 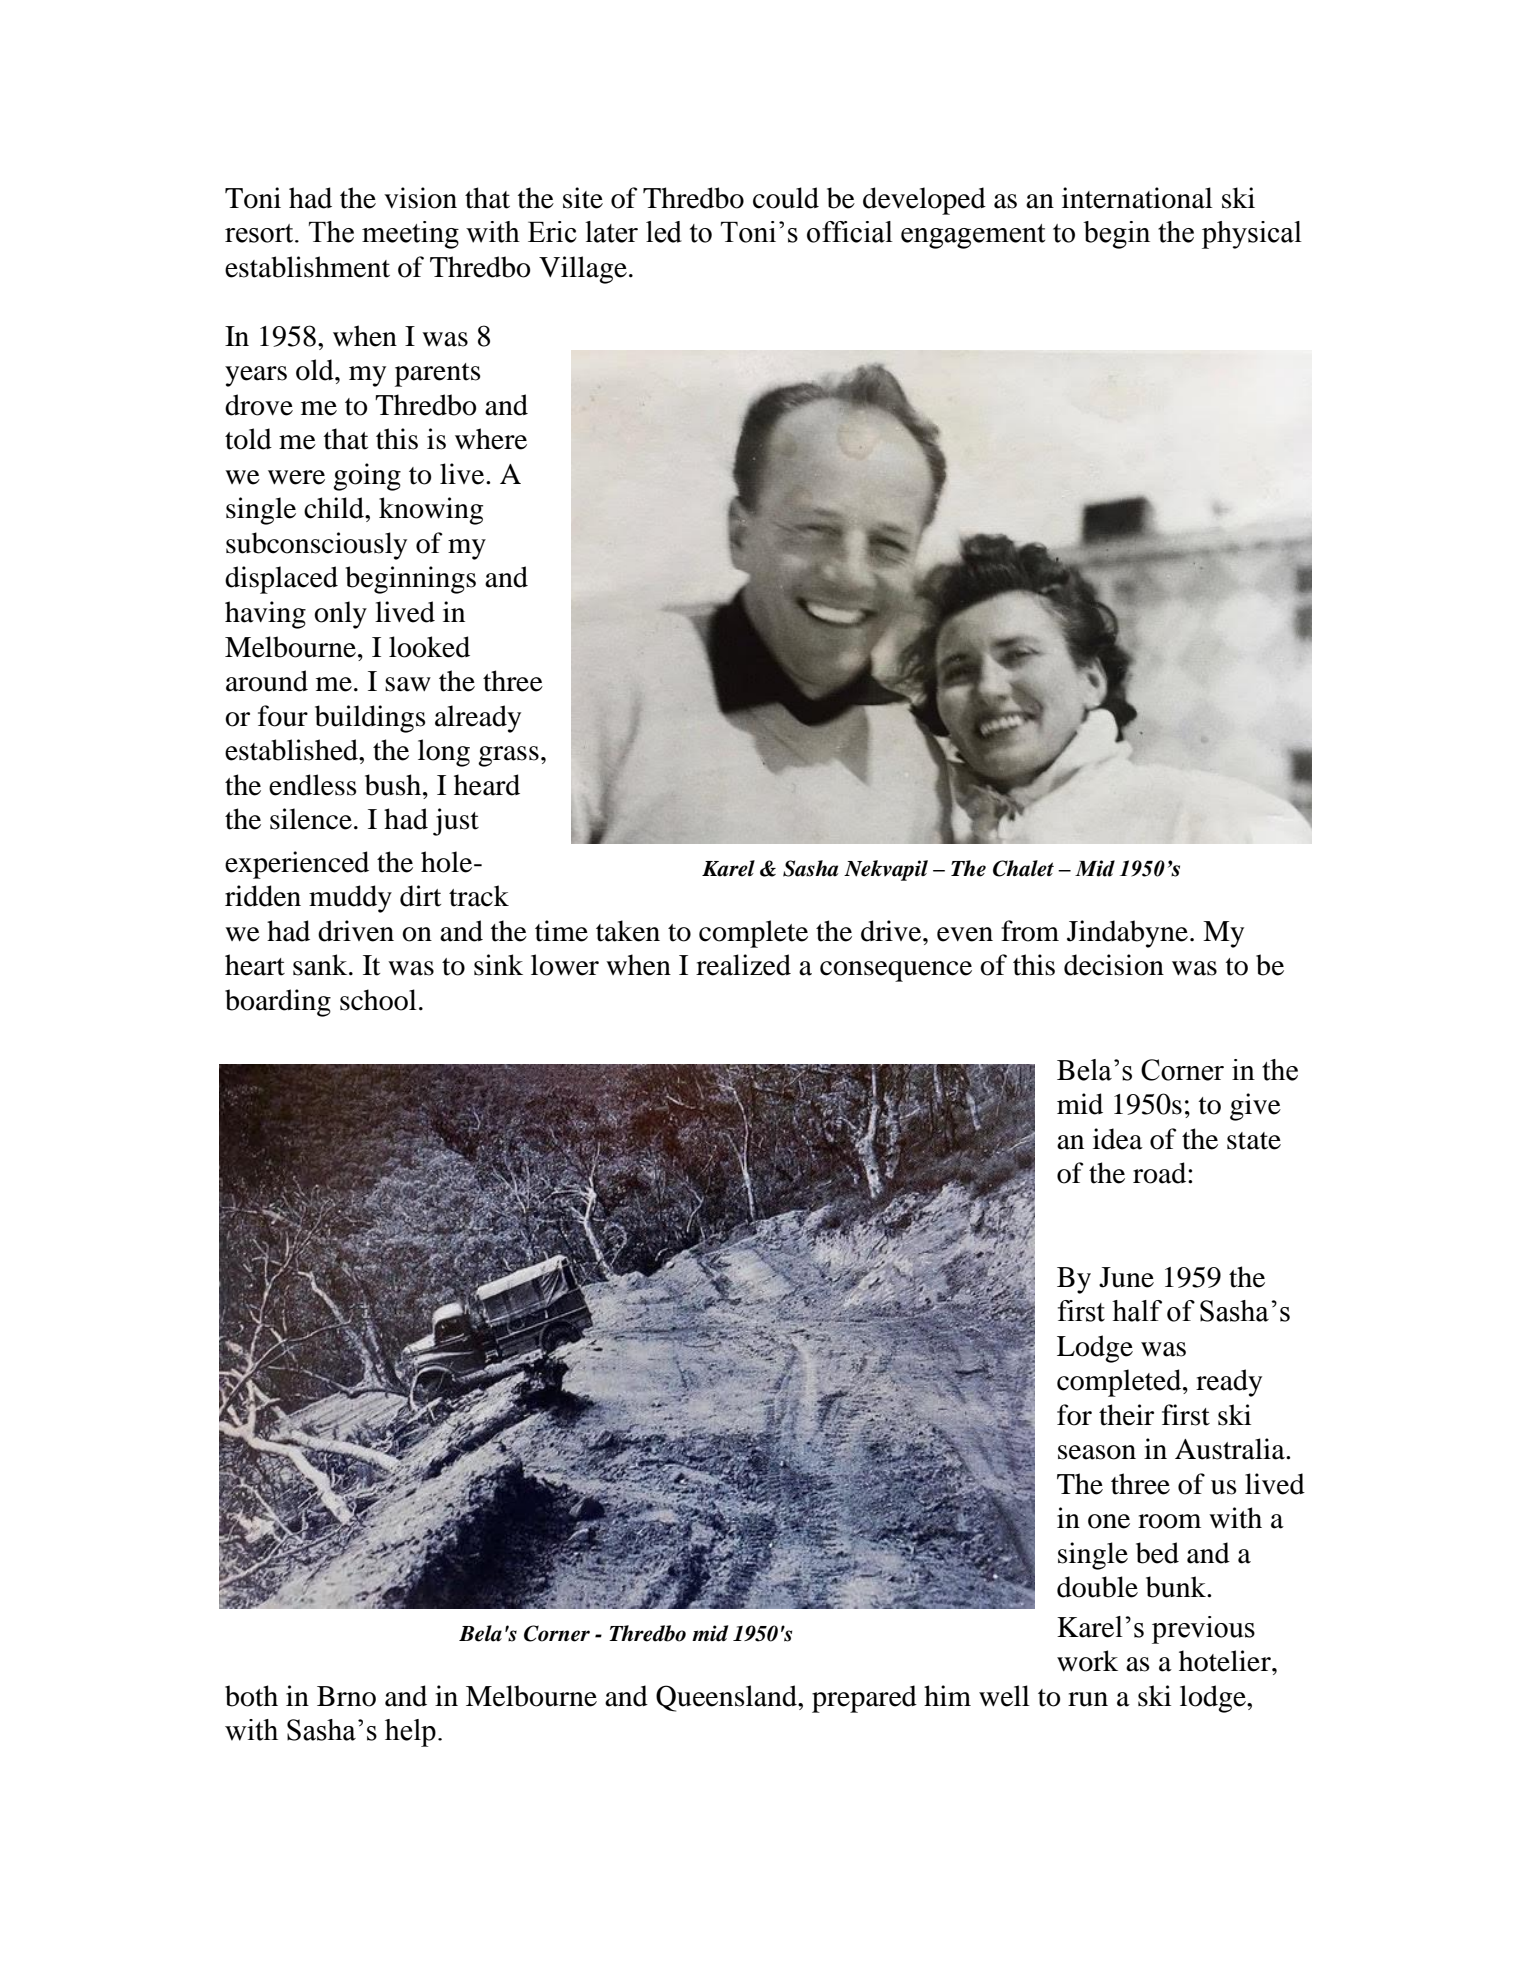 What do you see at coordinates (346, 1696) in the document?
I see `Brno` at bounding box center [346, 1696].
